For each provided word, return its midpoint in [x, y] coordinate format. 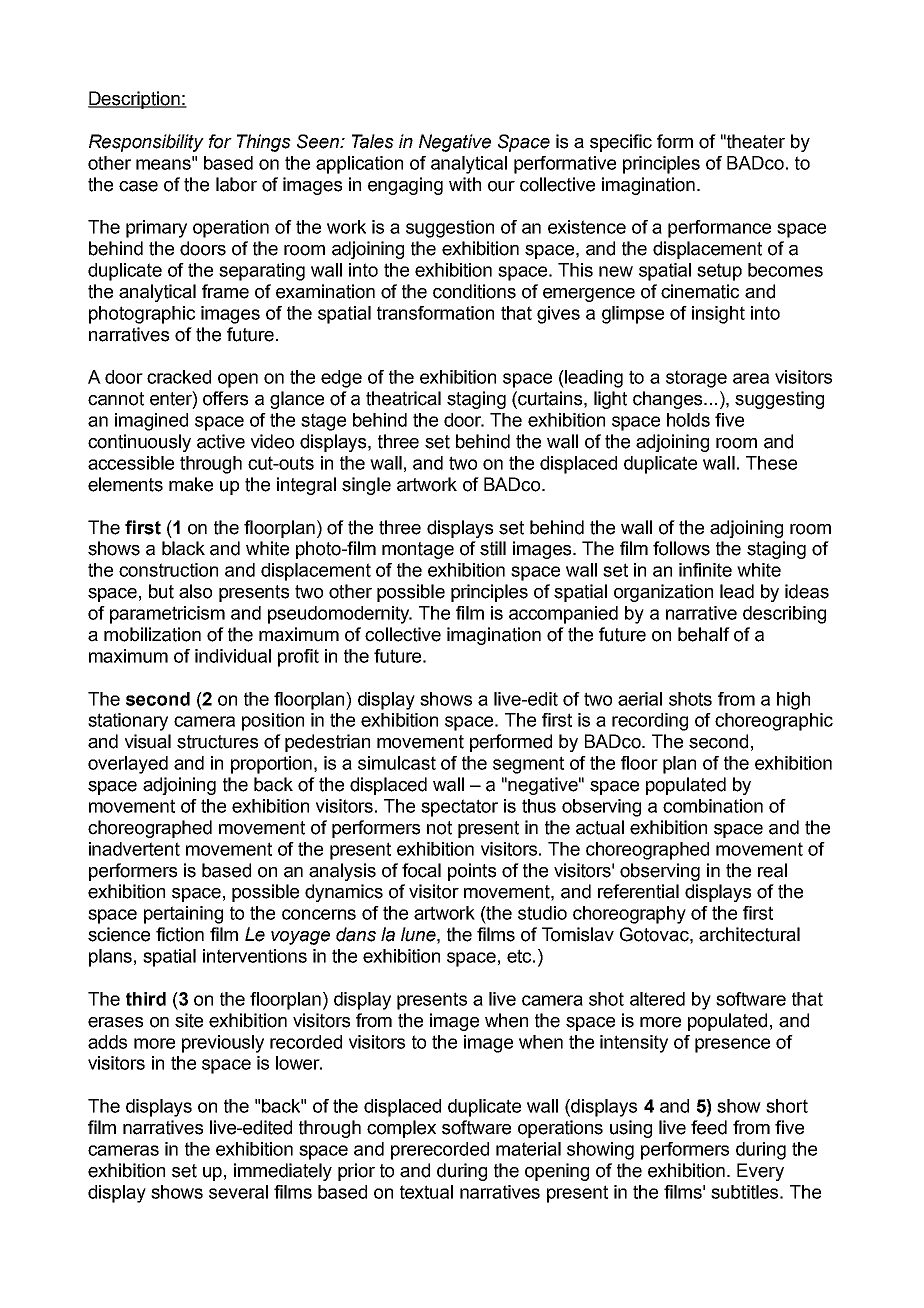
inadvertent [134, 849]
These [771, 463]
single [366, 486]
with [465, 184]
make [191, 484]
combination [713, 806]
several [238, 1192]
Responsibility [146, 143]
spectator [459, 808]
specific [621, 143]
